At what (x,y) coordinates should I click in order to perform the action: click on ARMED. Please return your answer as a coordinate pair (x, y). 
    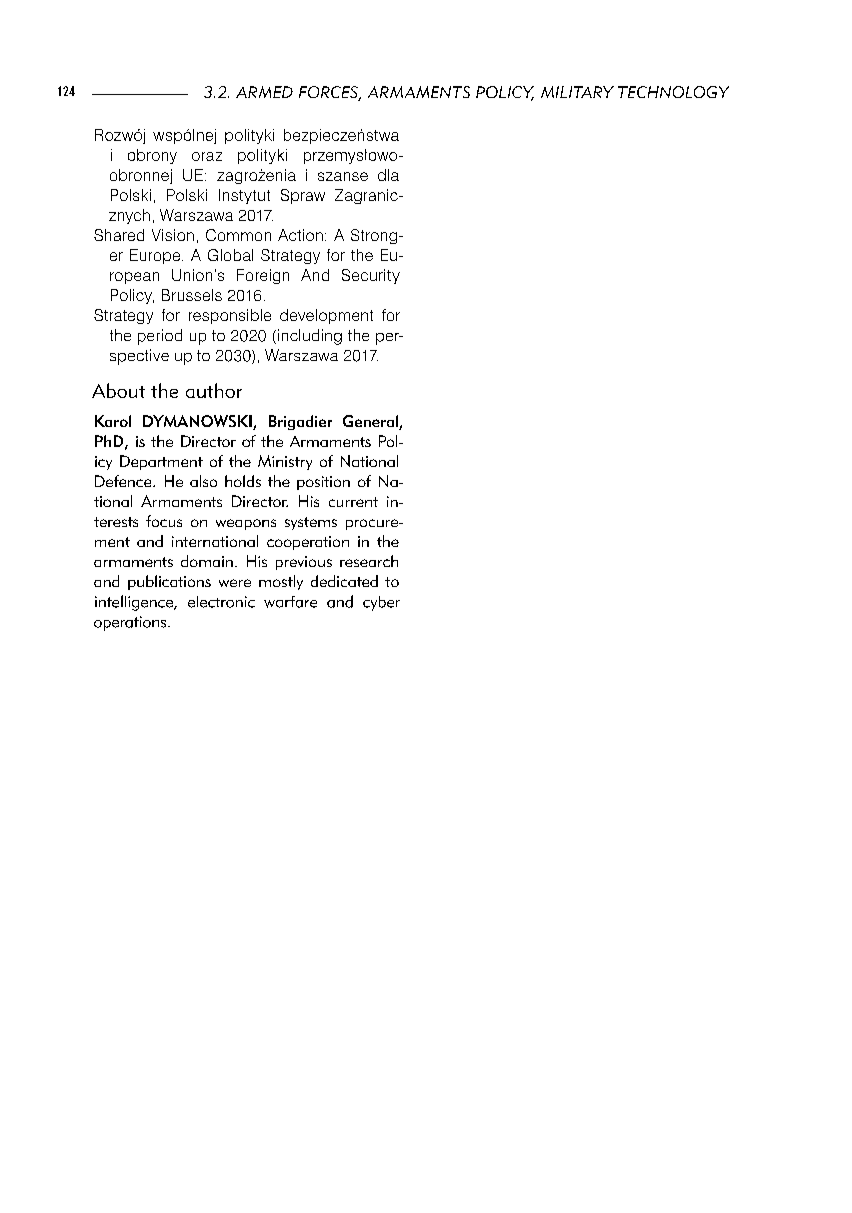
    Looking at the image, I should click on (264, 92).
